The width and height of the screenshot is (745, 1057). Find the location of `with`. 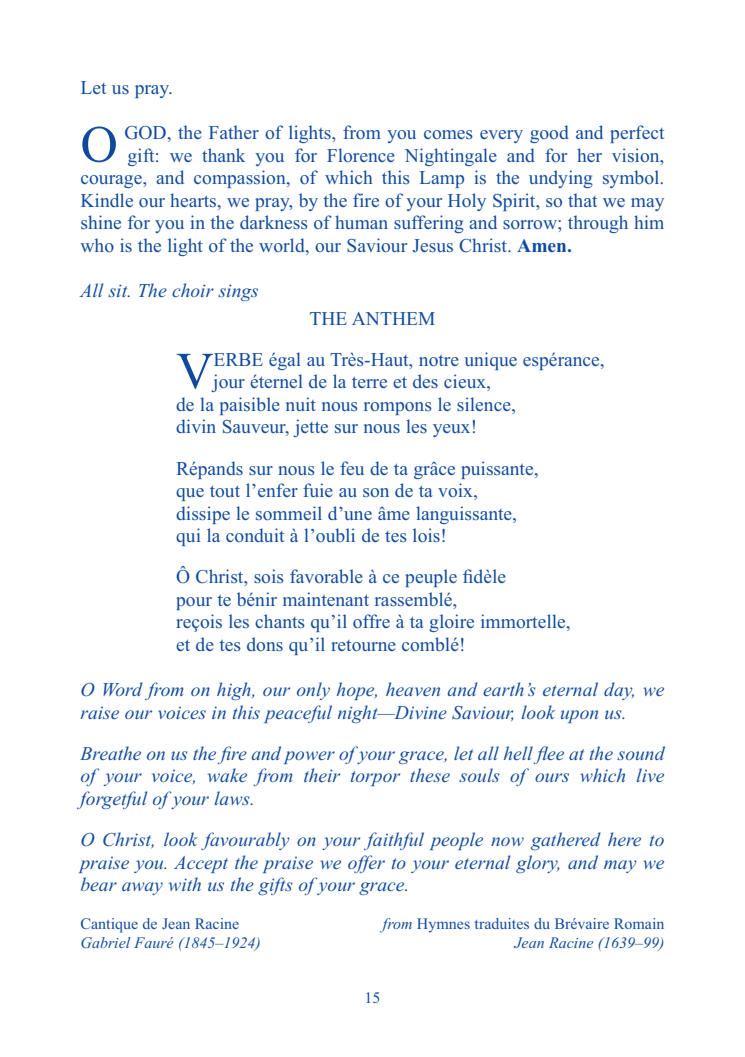

with is located at coordinates (185, 884).
